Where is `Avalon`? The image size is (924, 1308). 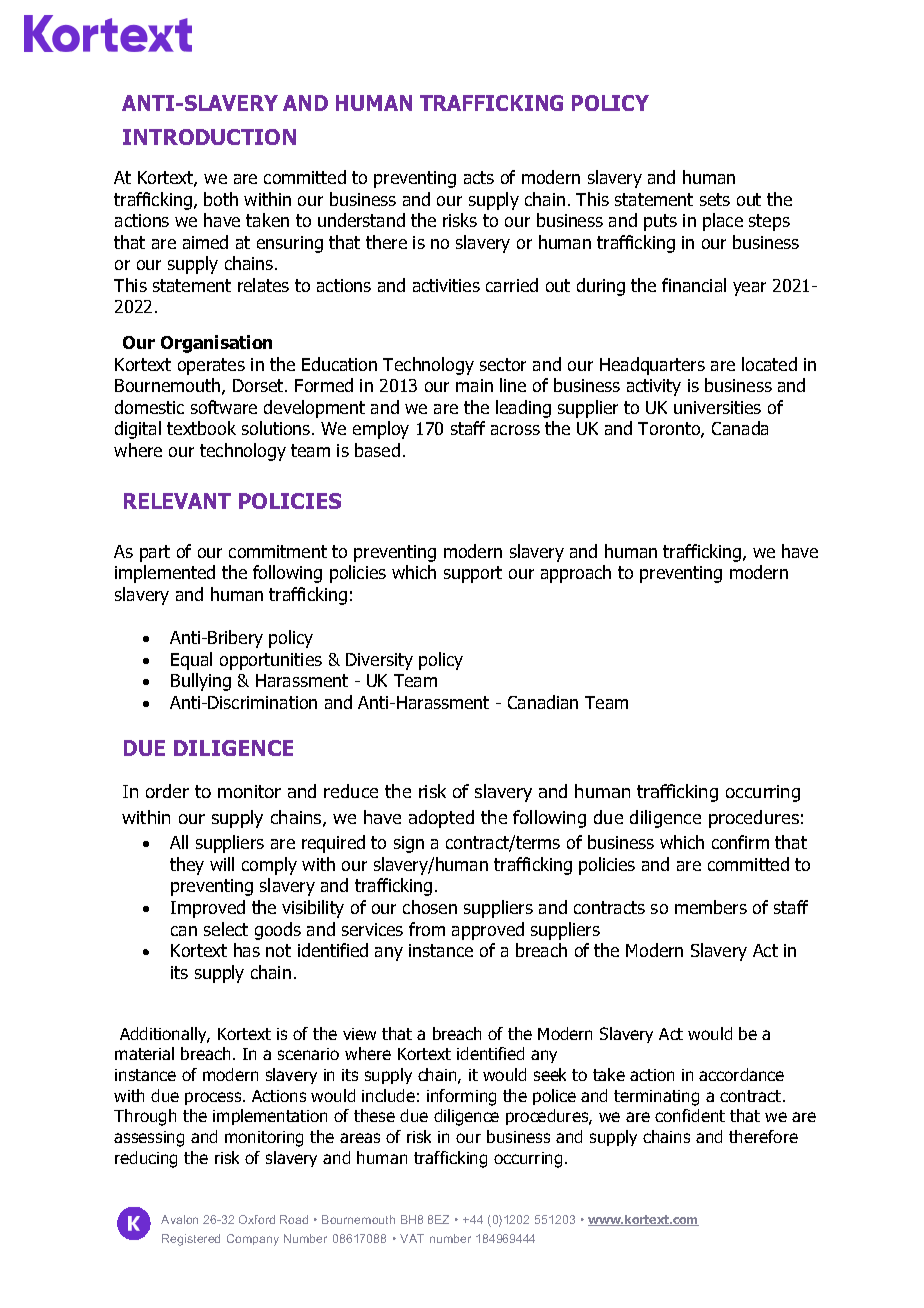 Avalon is located at coordinates (179, 1219).
